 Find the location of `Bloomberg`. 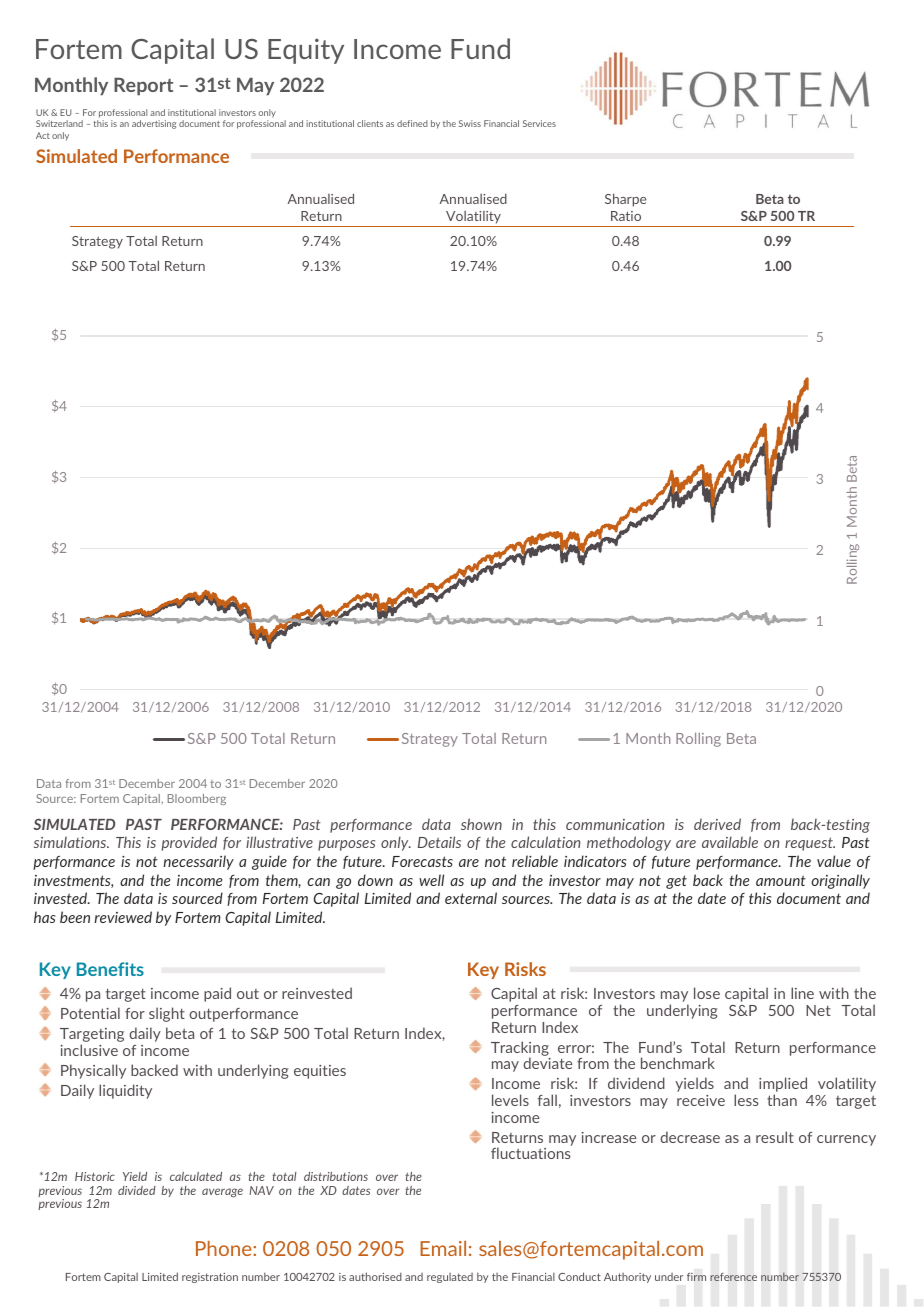

Bloomberg is located at coordinates (197, 799).
